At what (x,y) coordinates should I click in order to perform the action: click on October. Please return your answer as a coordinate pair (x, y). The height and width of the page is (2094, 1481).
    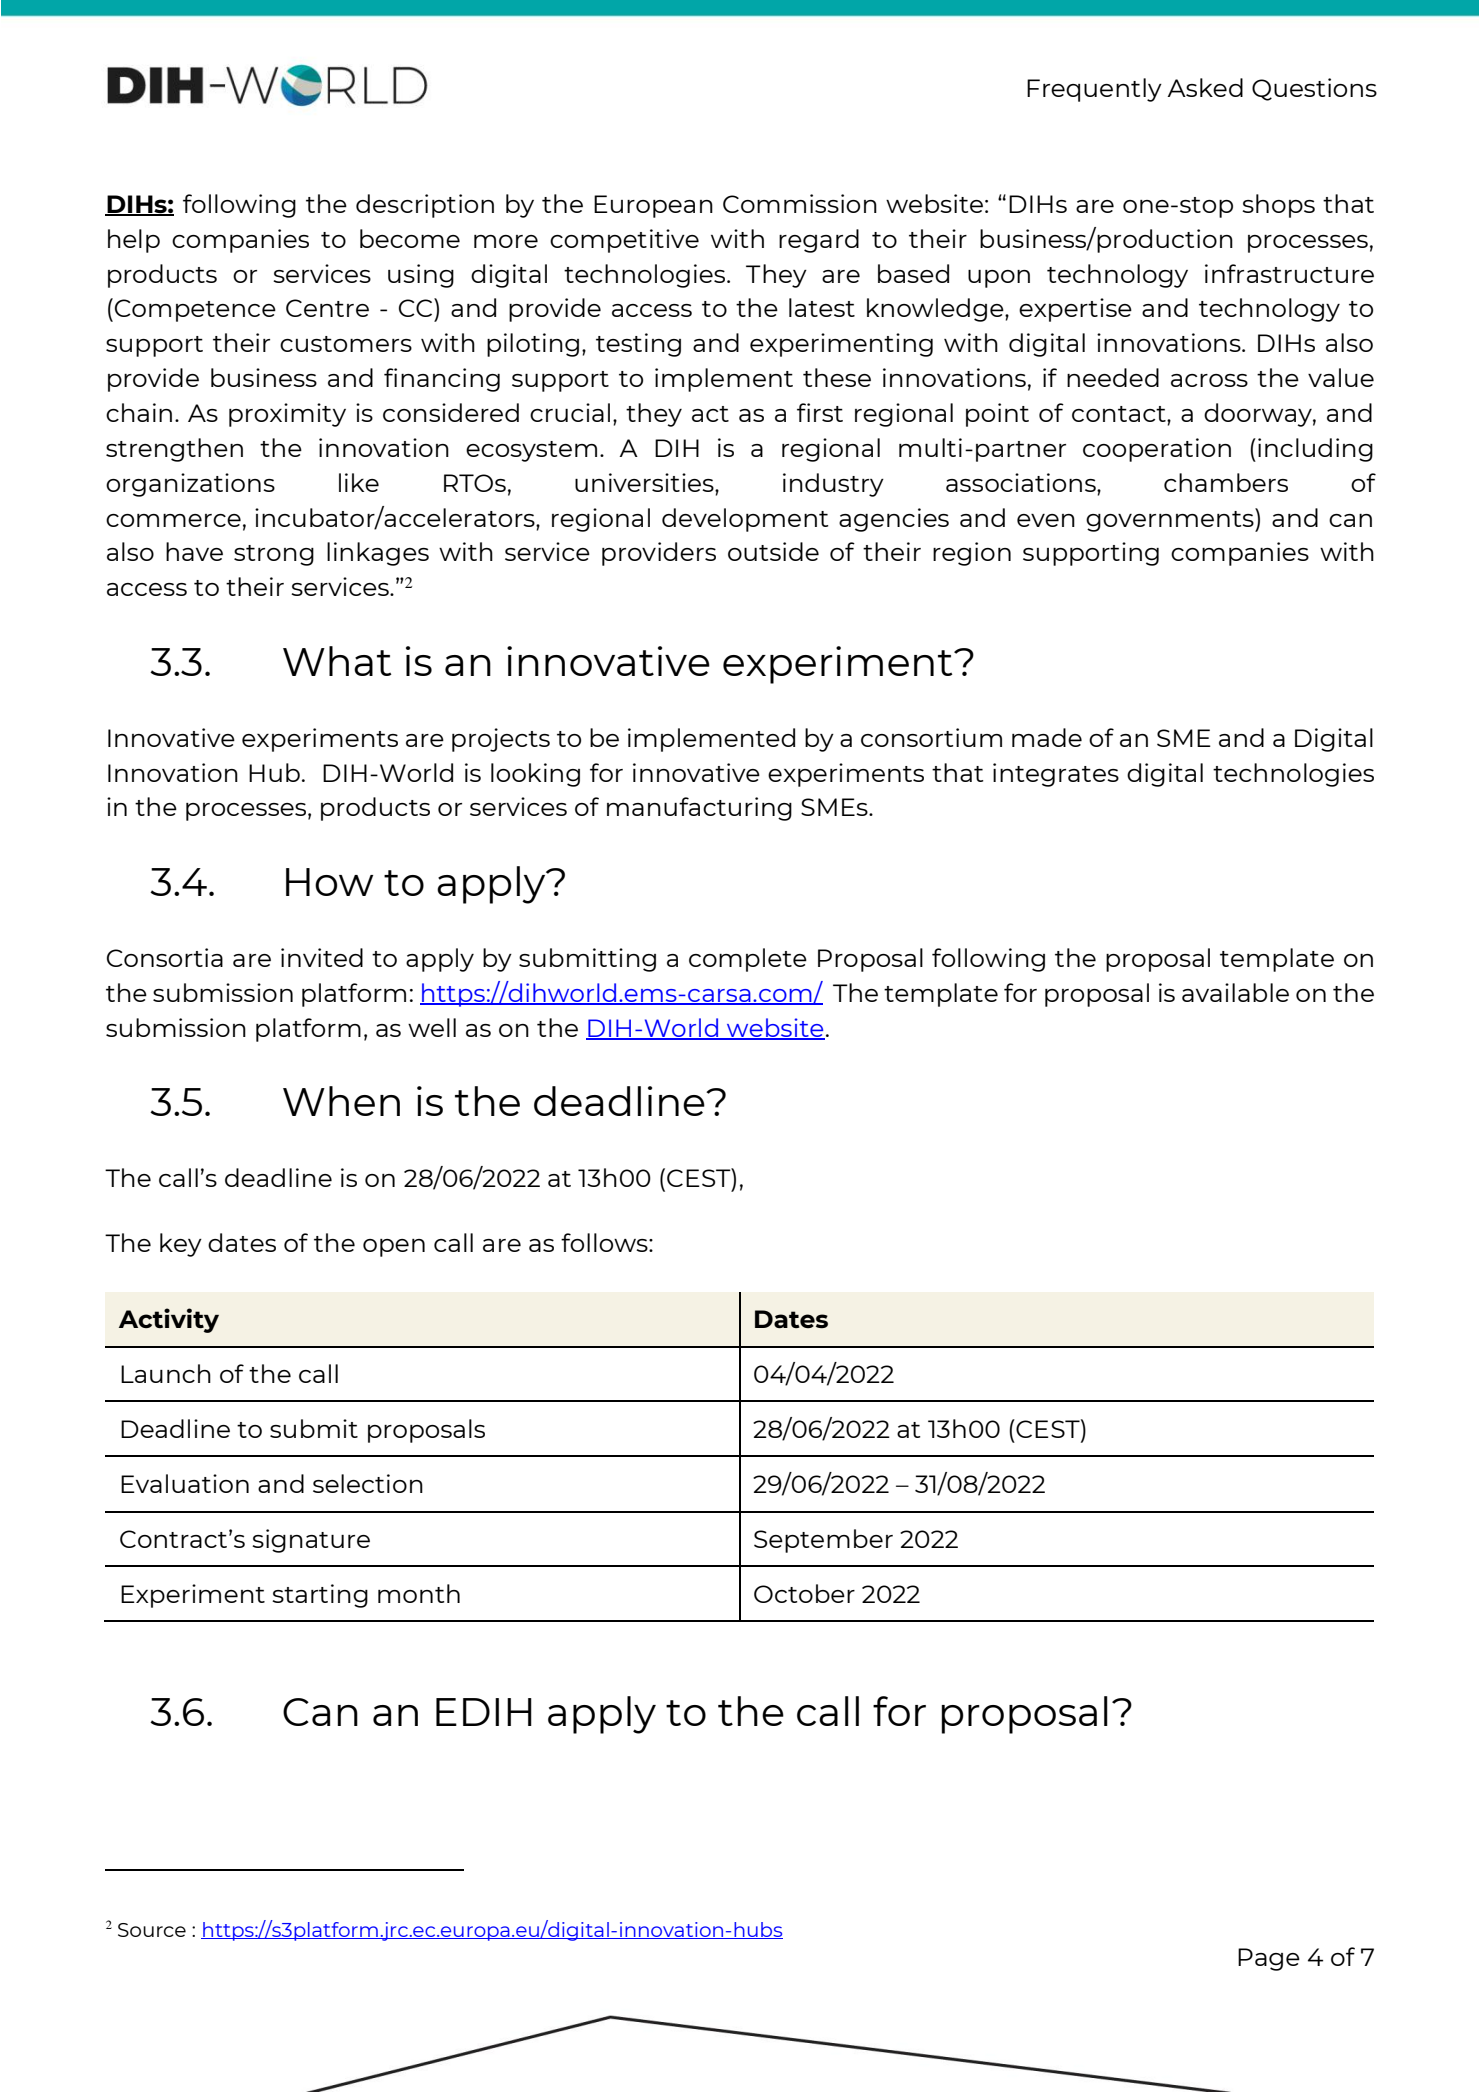
    Looking at the image, I should click on (804, 1593).
